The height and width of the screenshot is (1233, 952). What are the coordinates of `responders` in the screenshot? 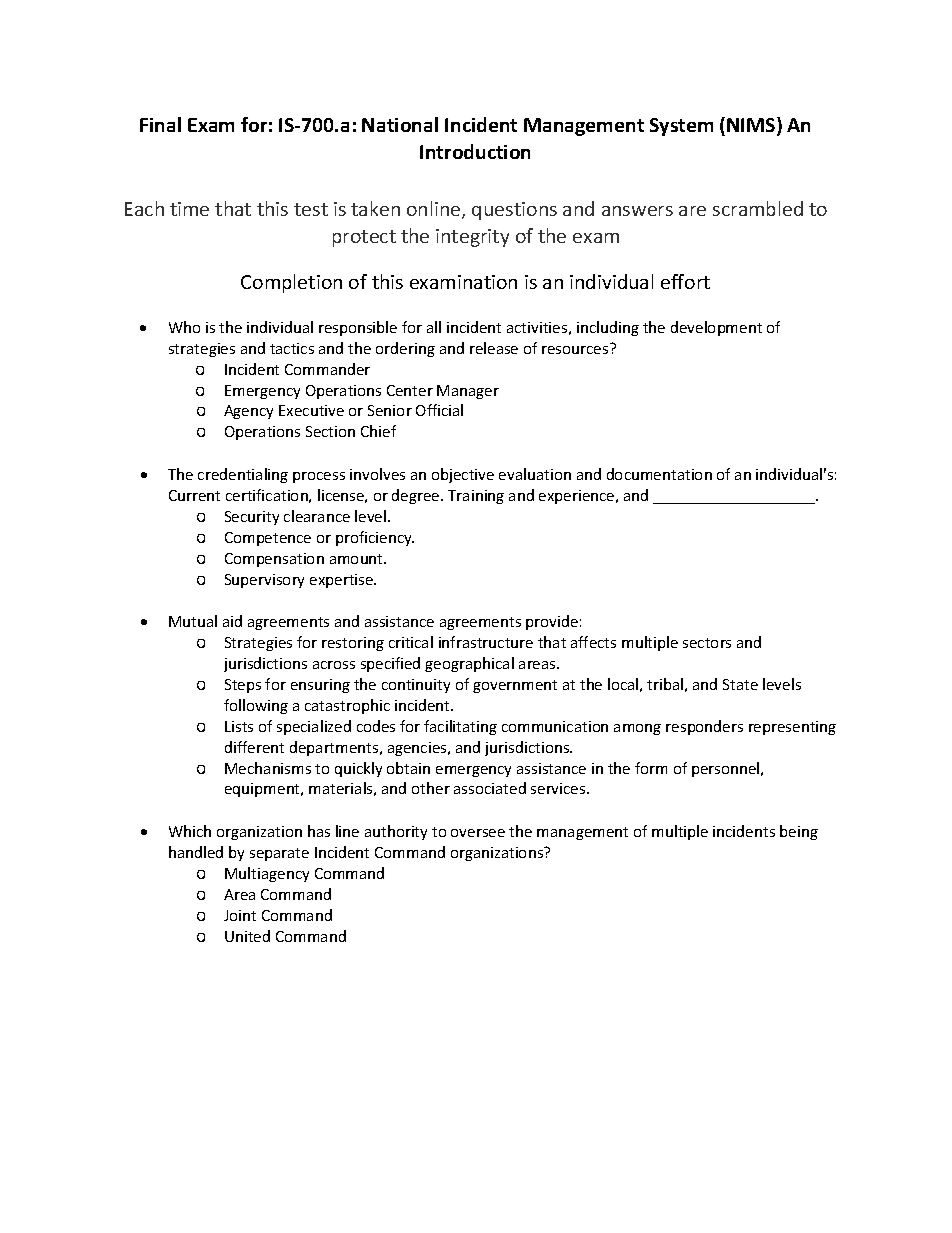 It's located at (704, 727).
